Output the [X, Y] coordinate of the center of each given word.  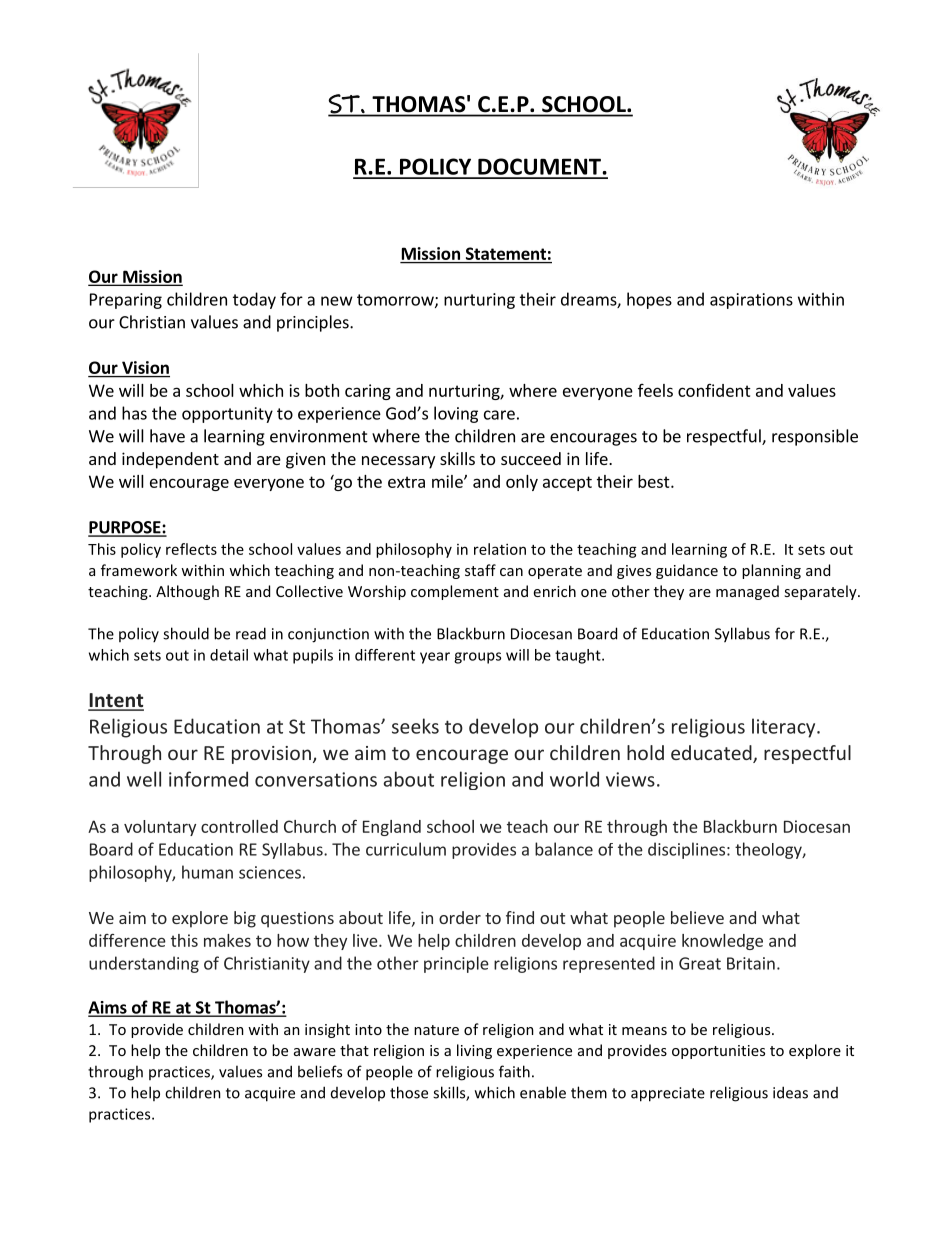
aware [315, 1052]
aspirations [751, 301]
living [474, 1051]
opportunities [718, 1052]
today [254, 300]
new [337, 301]
